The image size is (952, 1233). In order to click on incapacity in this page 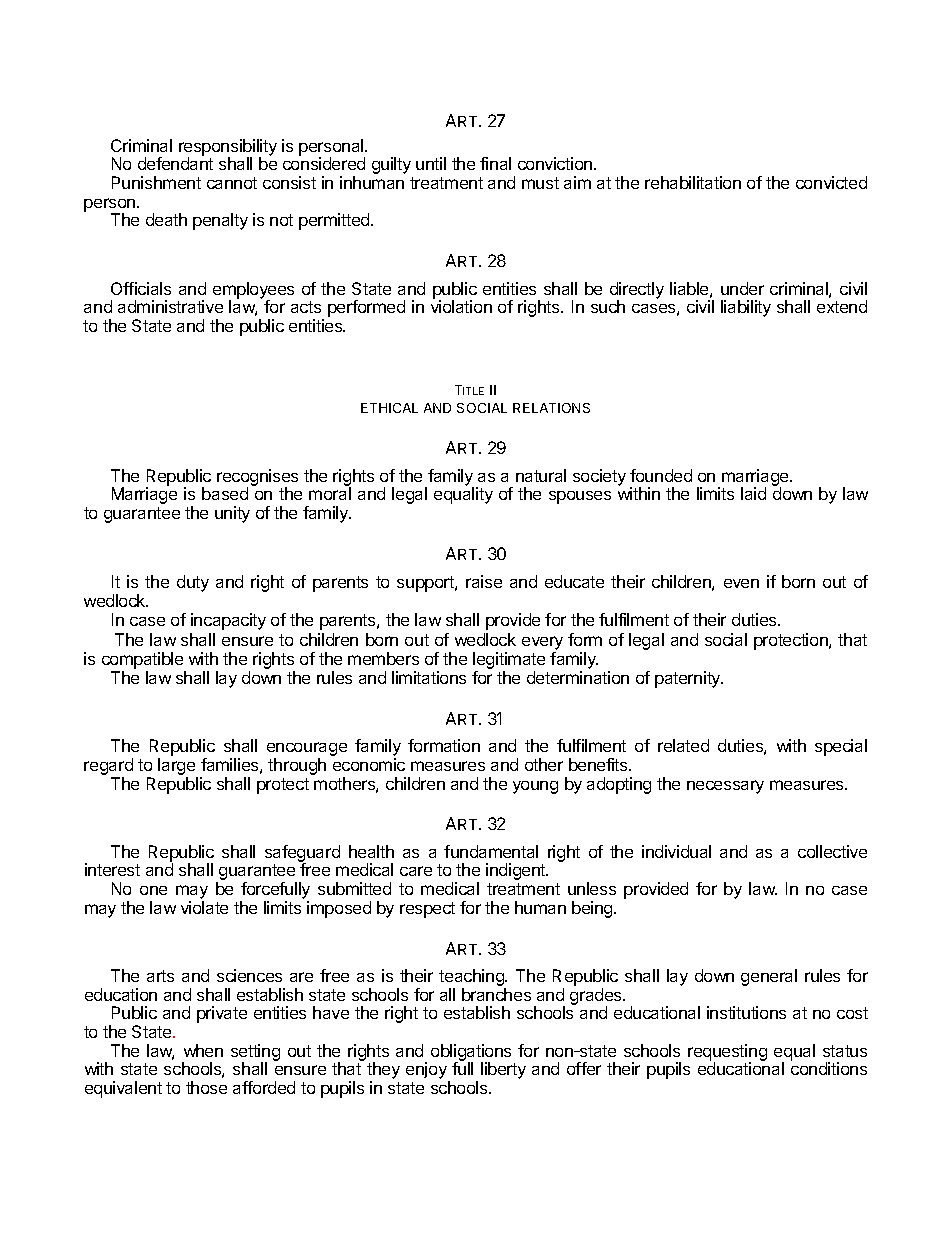, I will do `click(228, 621)`.
